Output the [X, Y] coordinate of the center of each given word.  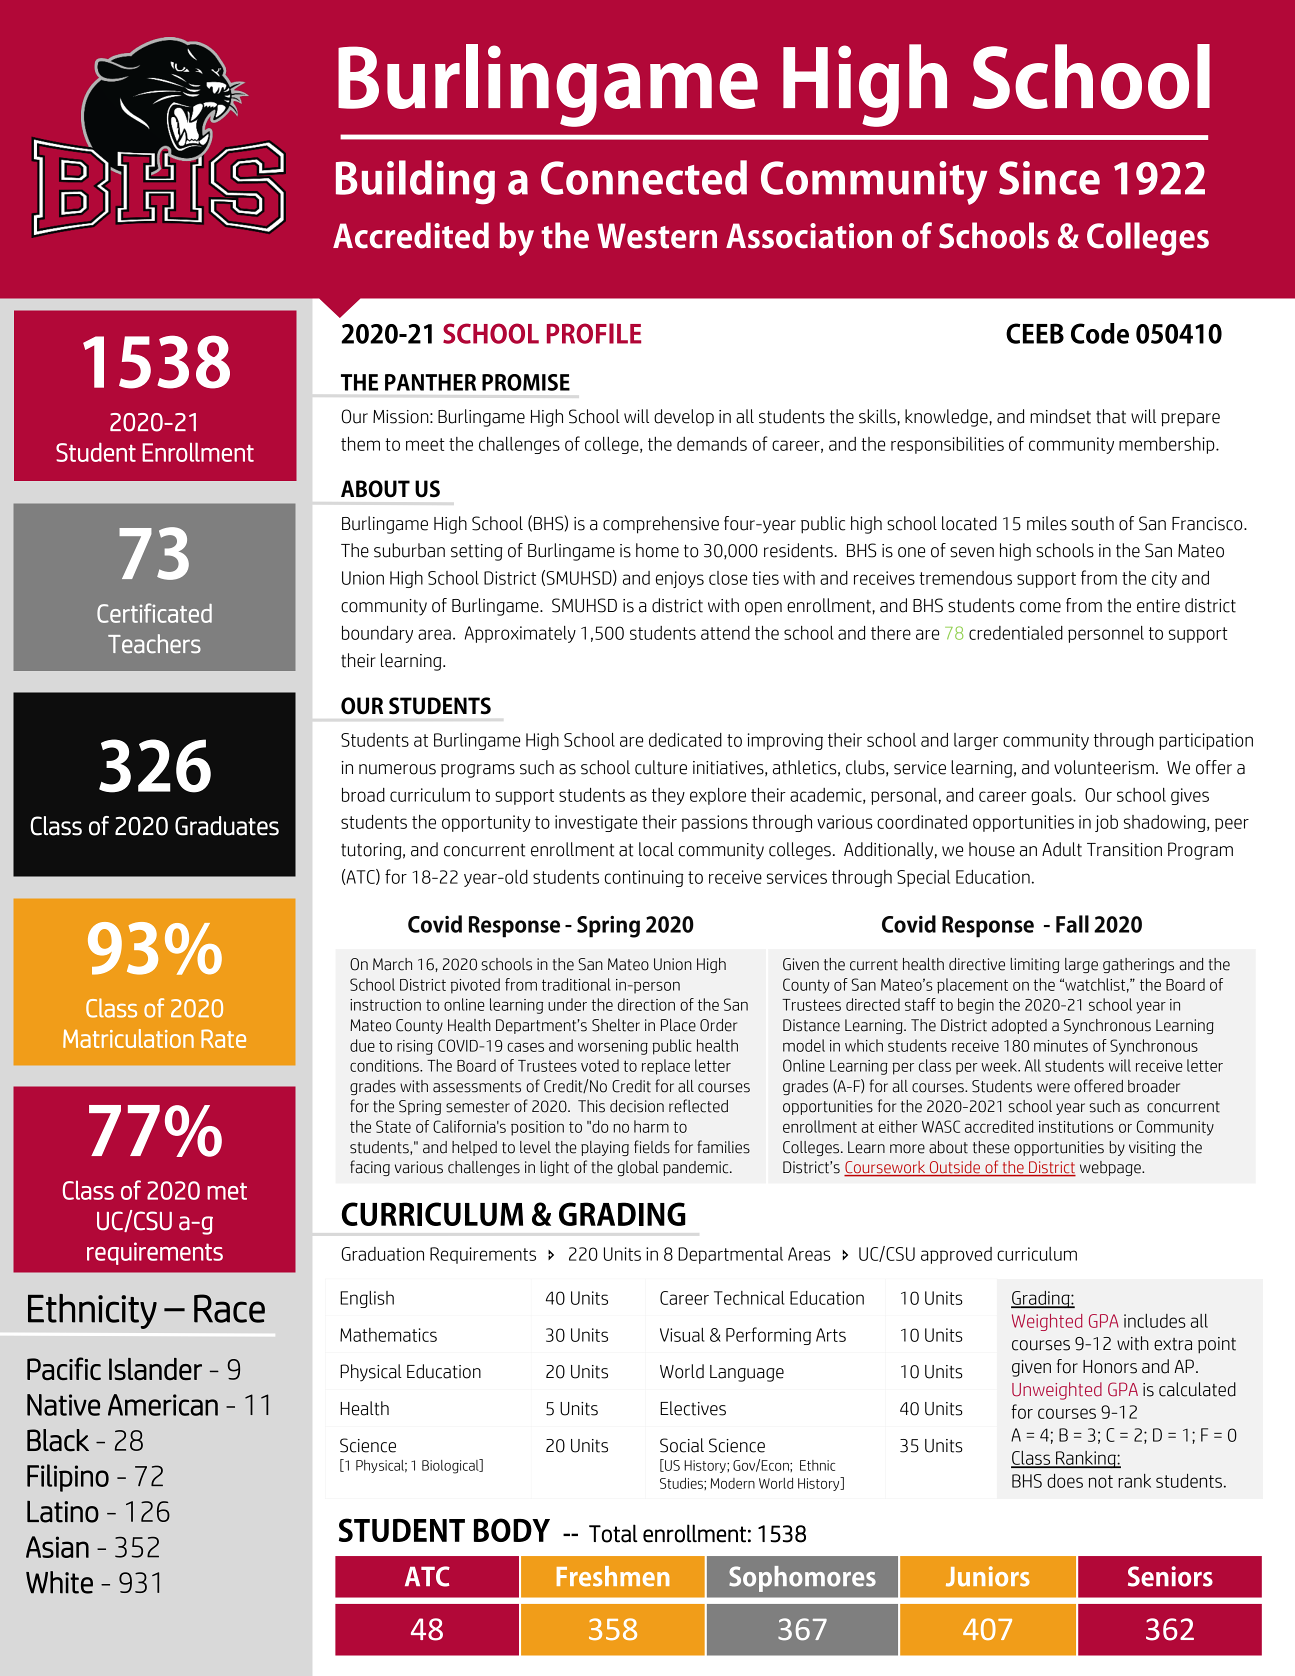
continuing [644, 878]
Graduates [227, 826]
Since [1049, 178]
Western [657, 236]
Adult [1062, 849]
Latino [63, 1512]
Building [415, 182]
